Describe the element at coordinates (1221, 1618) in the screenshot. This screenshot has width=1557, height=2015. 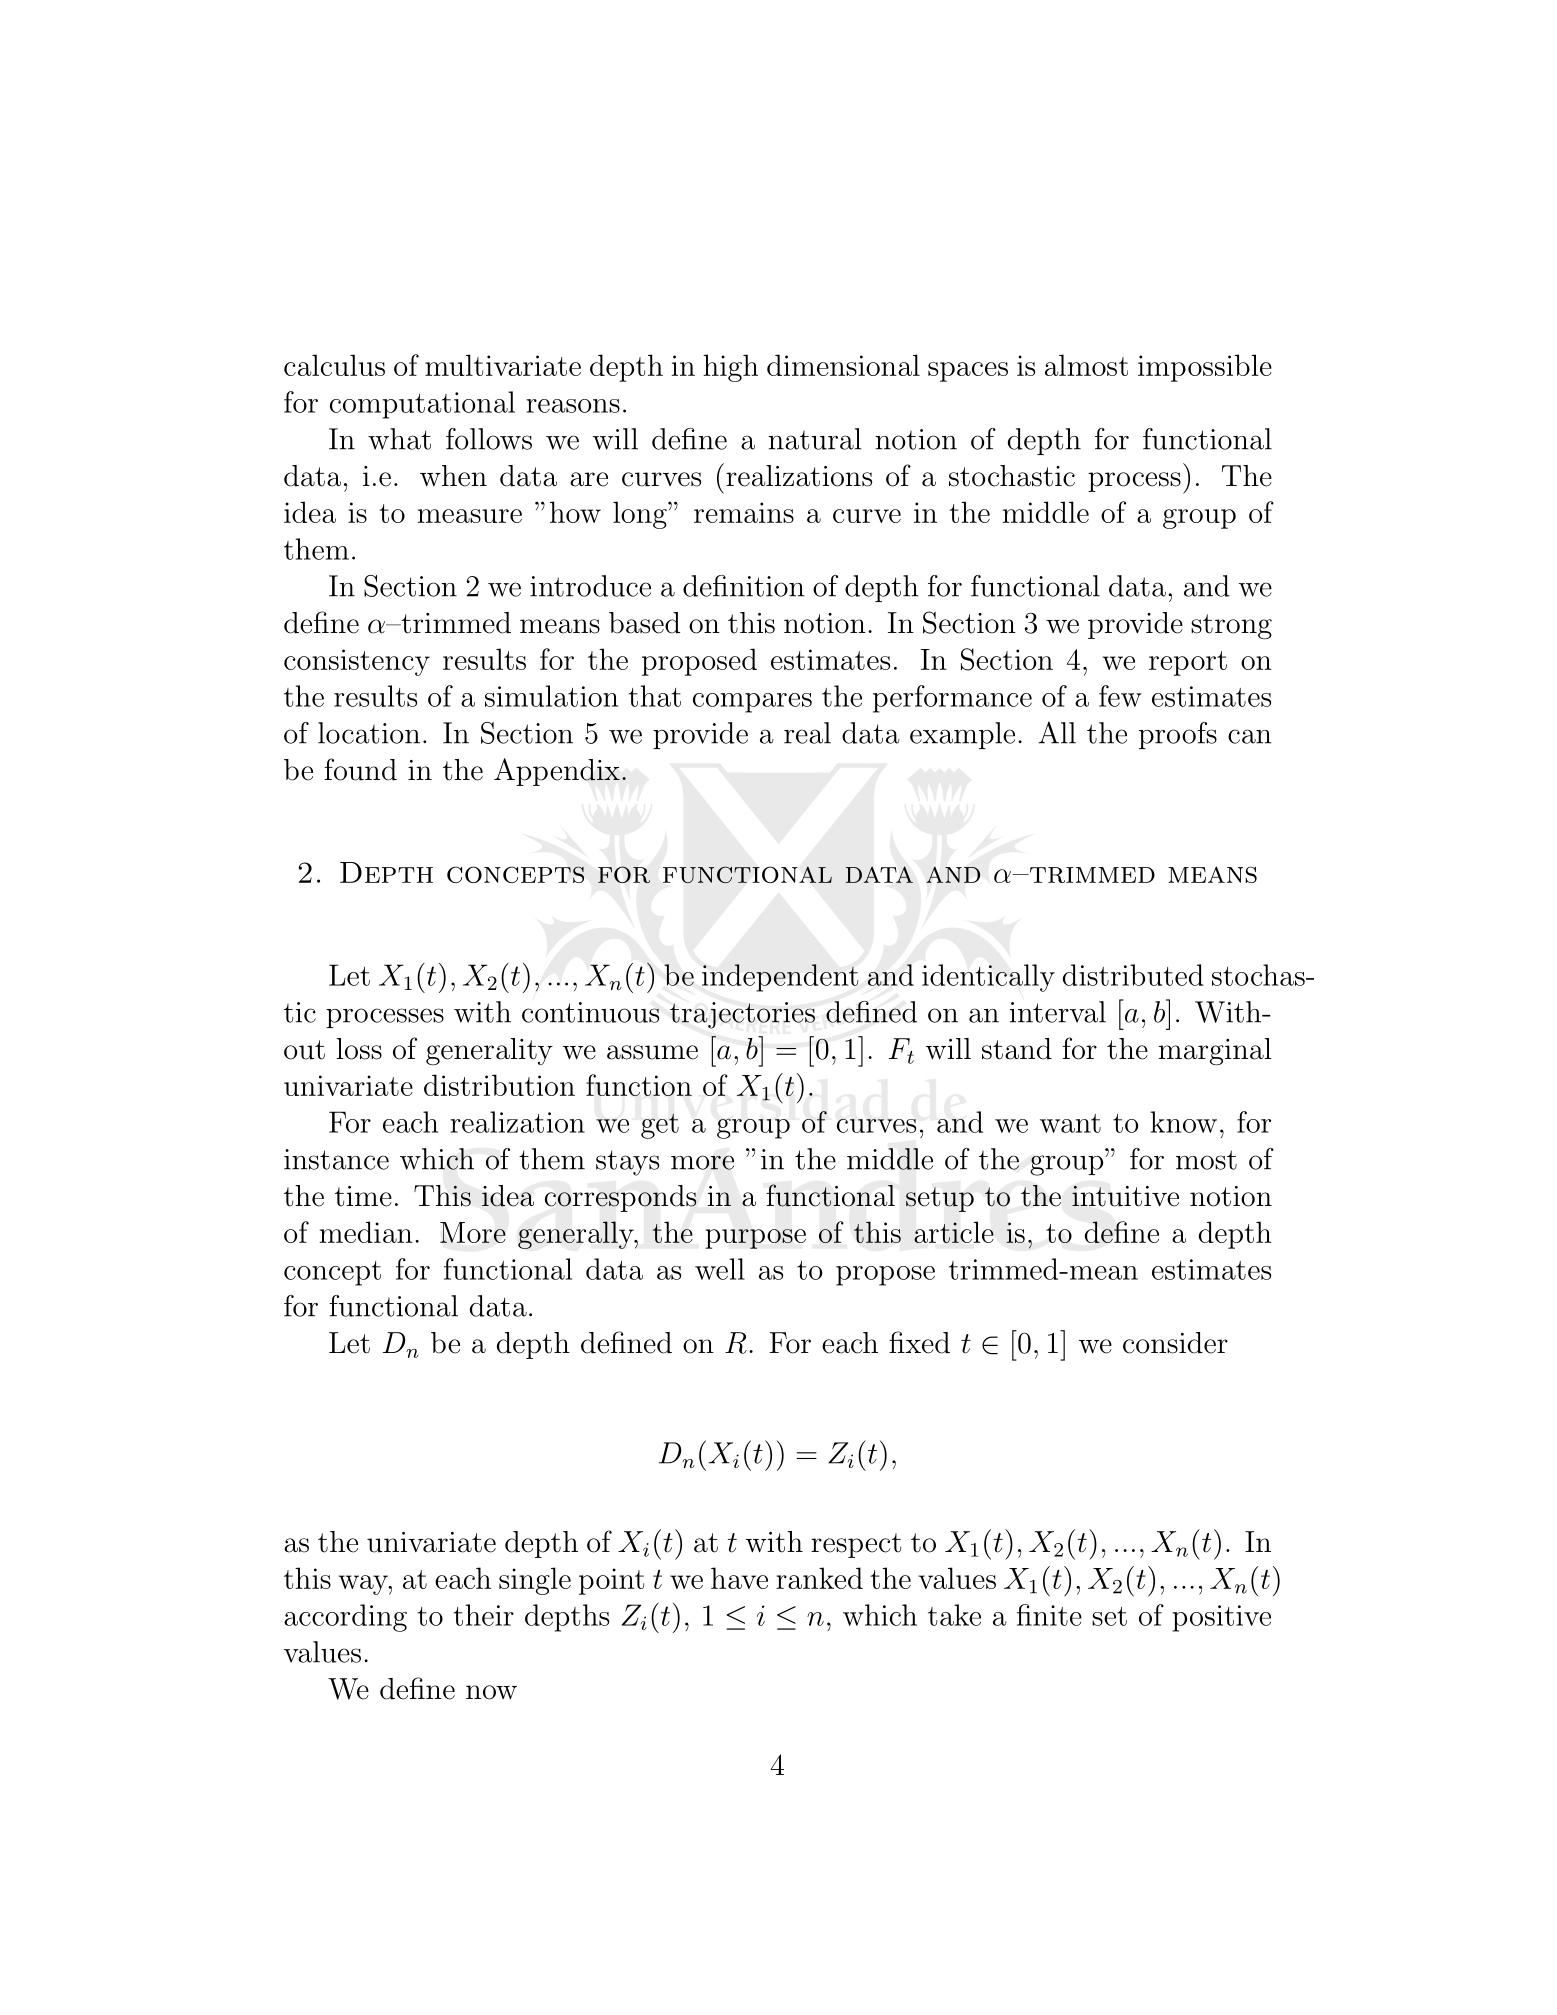
I see `positive` at that location.
